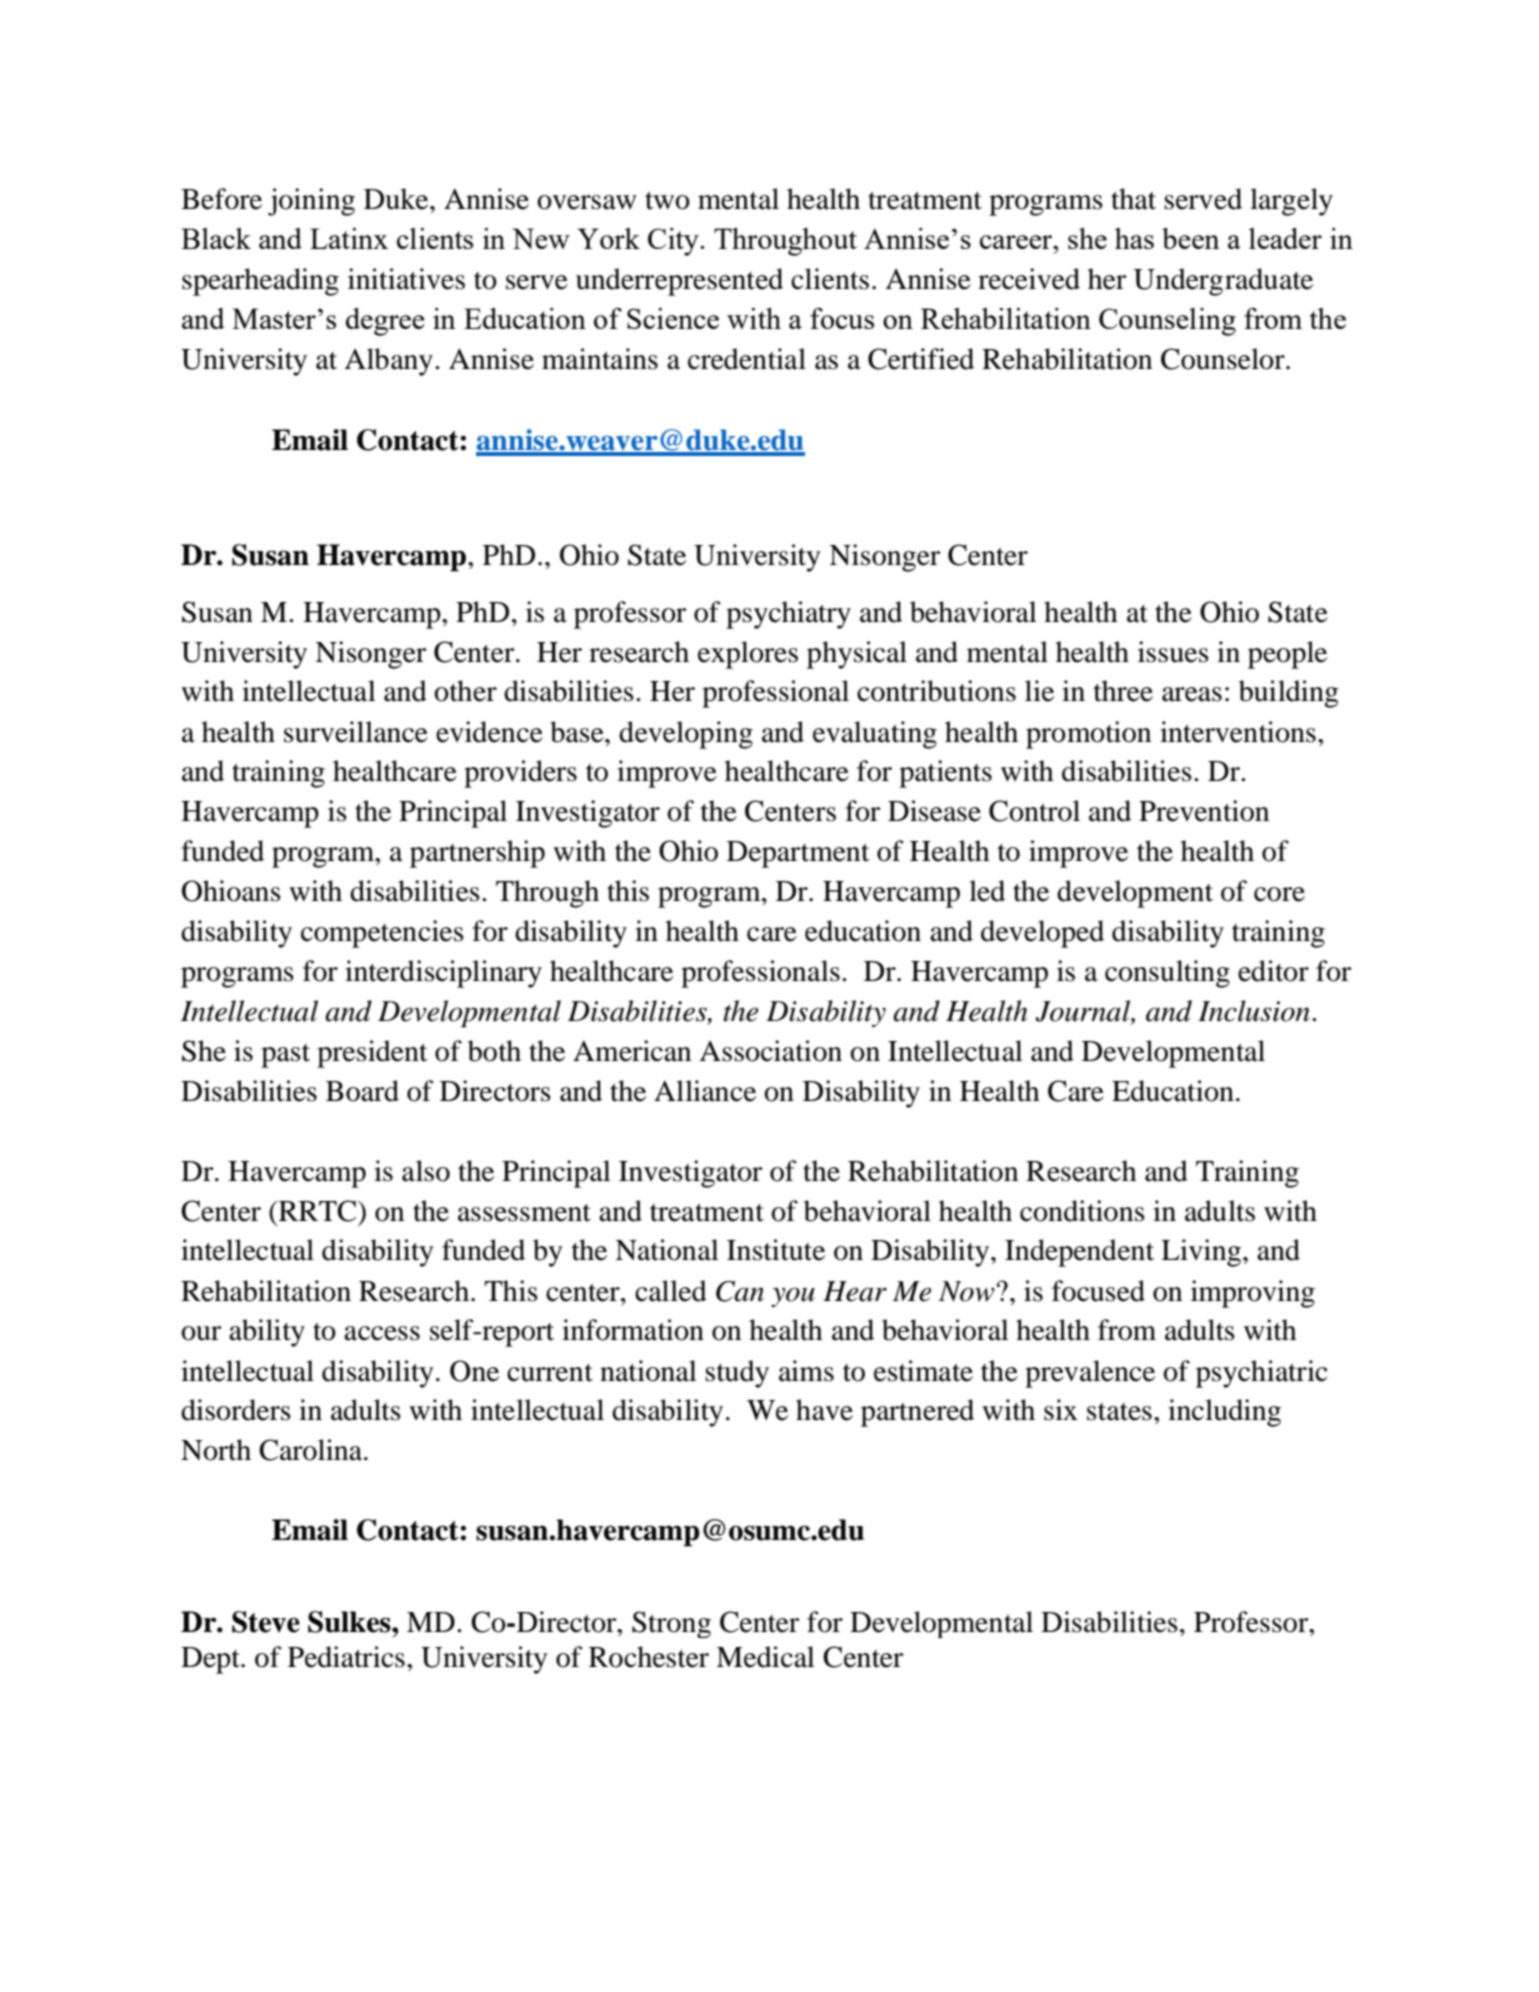  What do you see at coordinates (1134, 238) in the screenshot?
I see `has` at bounding box center [1134, 238].
